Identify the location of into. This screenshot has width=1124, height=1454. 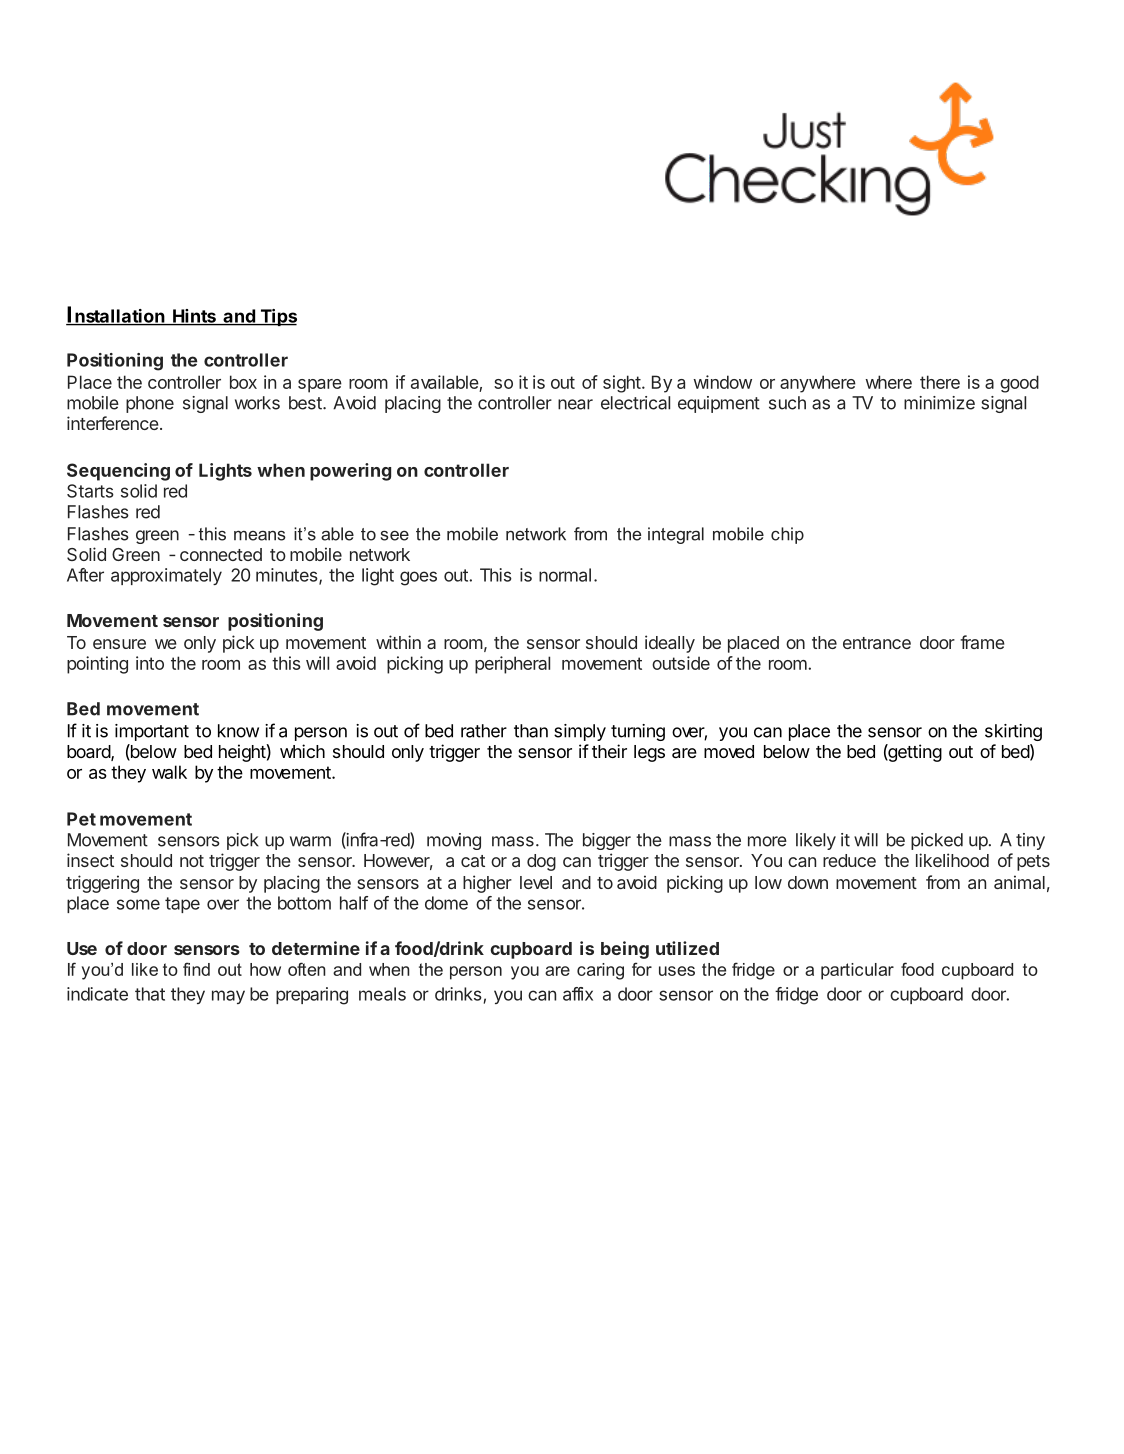
(150, 663).
